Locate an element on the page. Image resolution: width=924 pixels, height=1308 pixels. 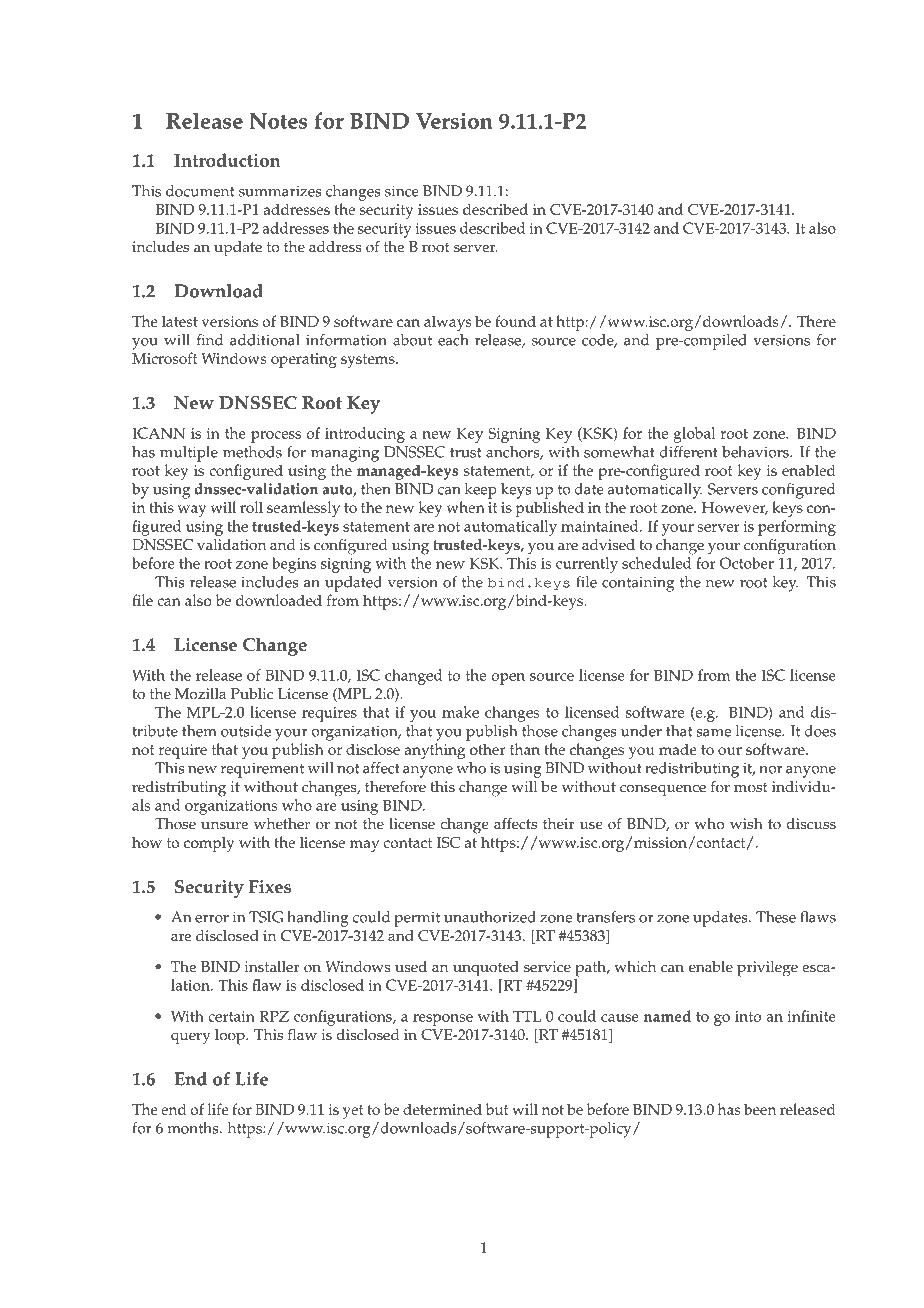
Fixes is located at coordinates (270, 887).
